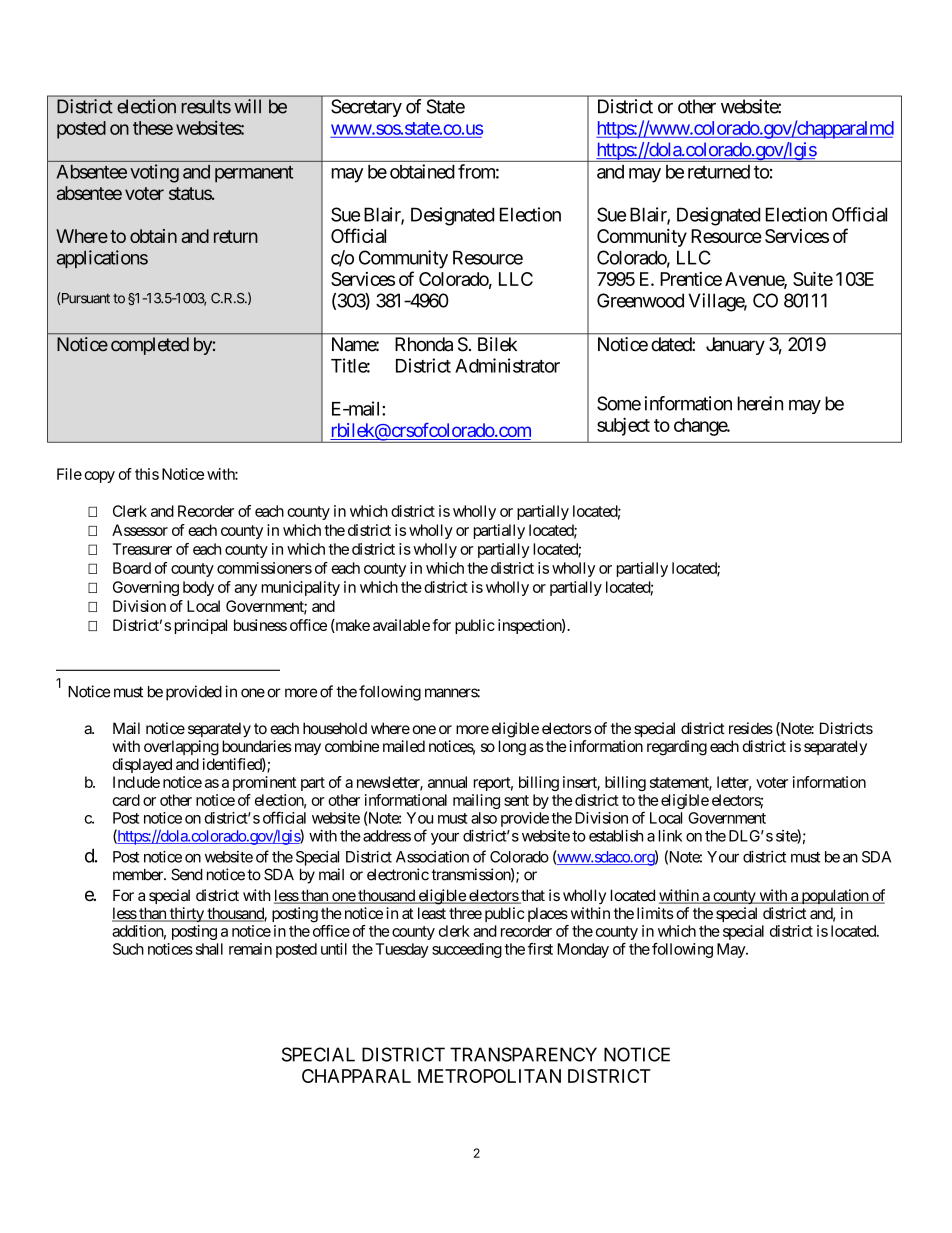 The image size is (952, 1233). I want to click on voting, so click(154, 173).
